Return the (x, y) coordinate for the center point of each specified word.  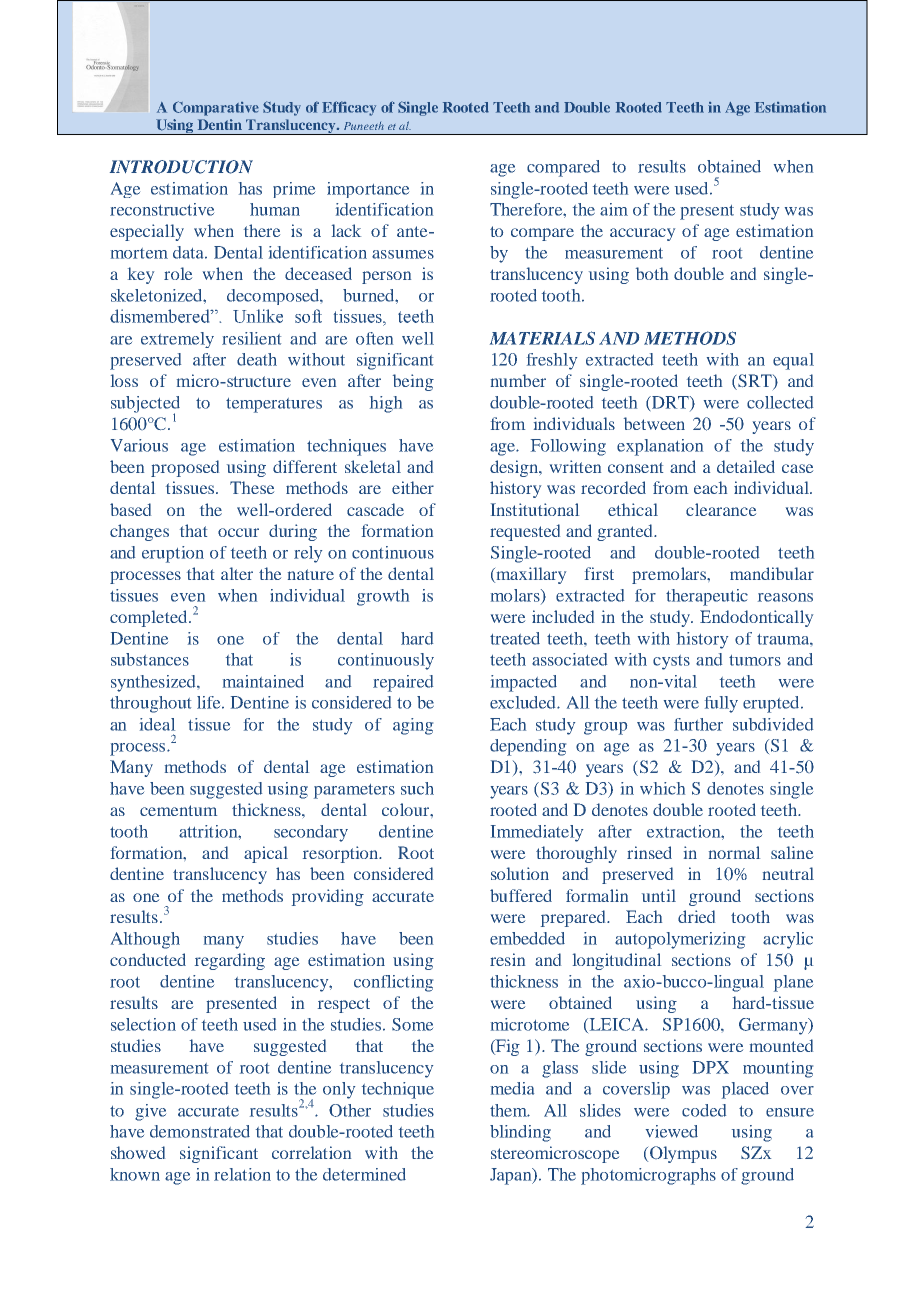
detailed (746, 466)
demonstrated (200, 1131)
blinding (520, 1133)
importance (368, 190)
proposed (185, 468)
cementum (178, 810)
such (417, 788)
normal (734, 852)
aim (614, 209)
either (413, 487)
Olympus (683, 1154)
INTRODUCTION (181, 167)
